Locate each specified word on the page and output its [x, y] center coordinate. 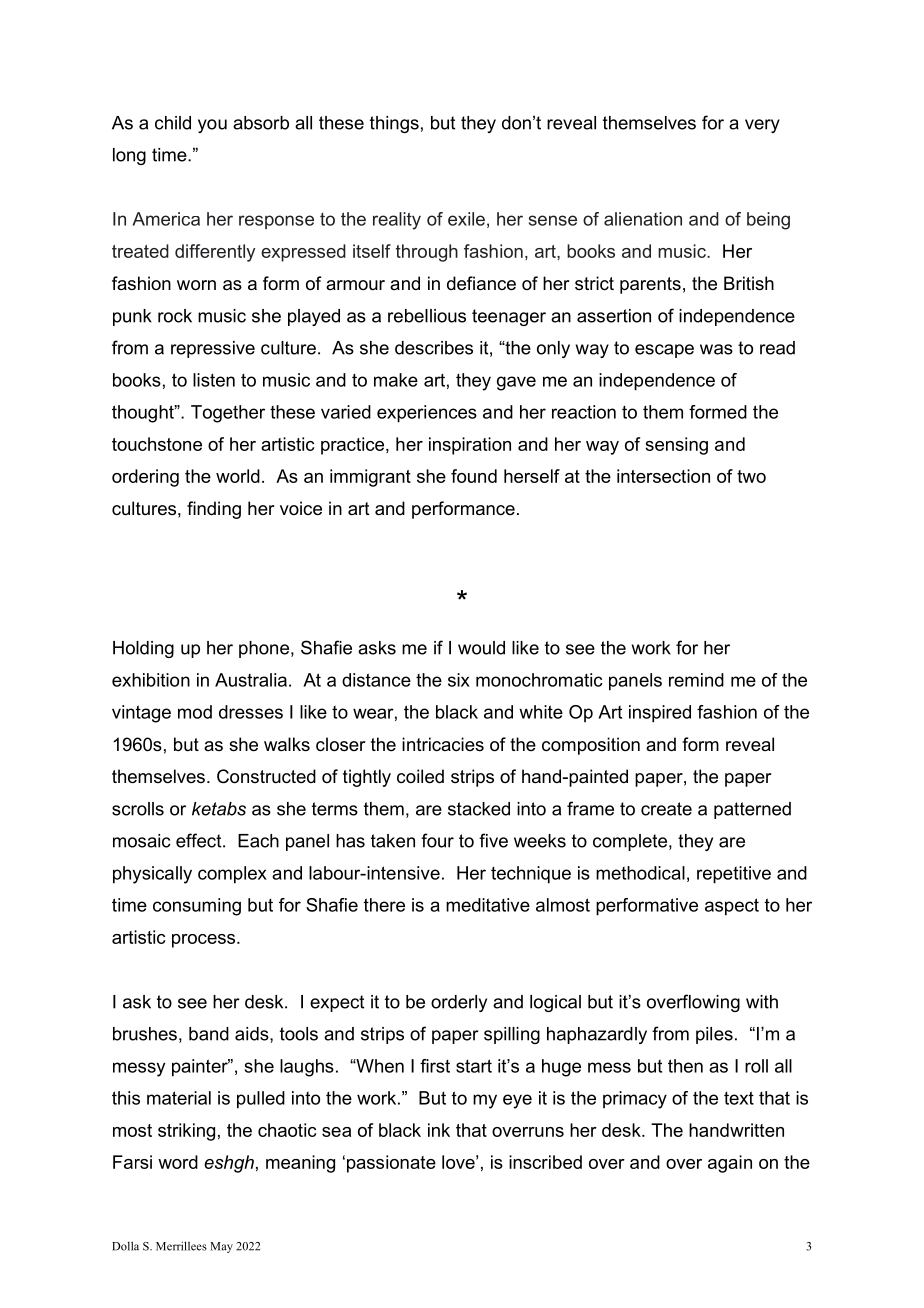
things [394, 124]
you [212, 126]
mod [195, 712]
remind [696, 680]
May [221, 1247]
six [459, 680]
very [762, 126]
